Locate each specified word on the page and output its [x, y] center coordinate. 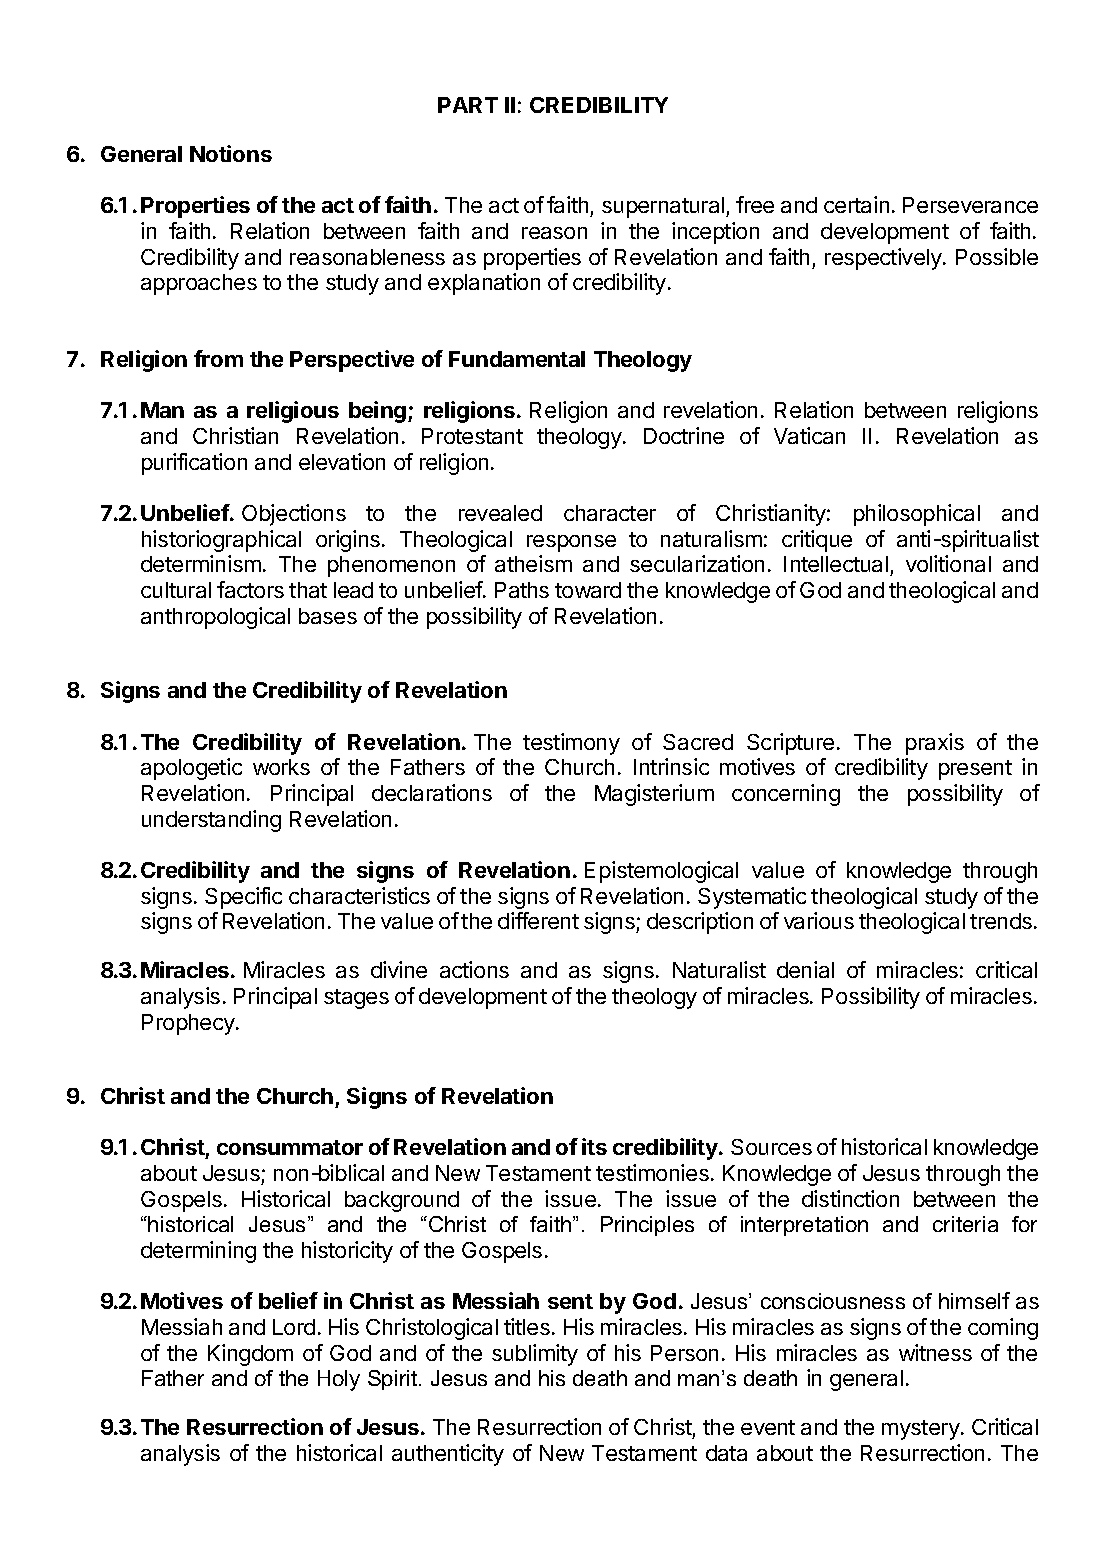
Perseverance [970, 205]
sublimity [535, 1355]
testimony [571, 744]
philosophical [917, 515]
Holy [339, 1380]
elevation [342, 461]
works [281, 767]
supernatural [663, 207]
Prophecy [189, 1024]
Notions [231, 153]
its [594, 1146]
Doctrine [684, 435]
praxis [935, 744]
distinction [850, 1198]
